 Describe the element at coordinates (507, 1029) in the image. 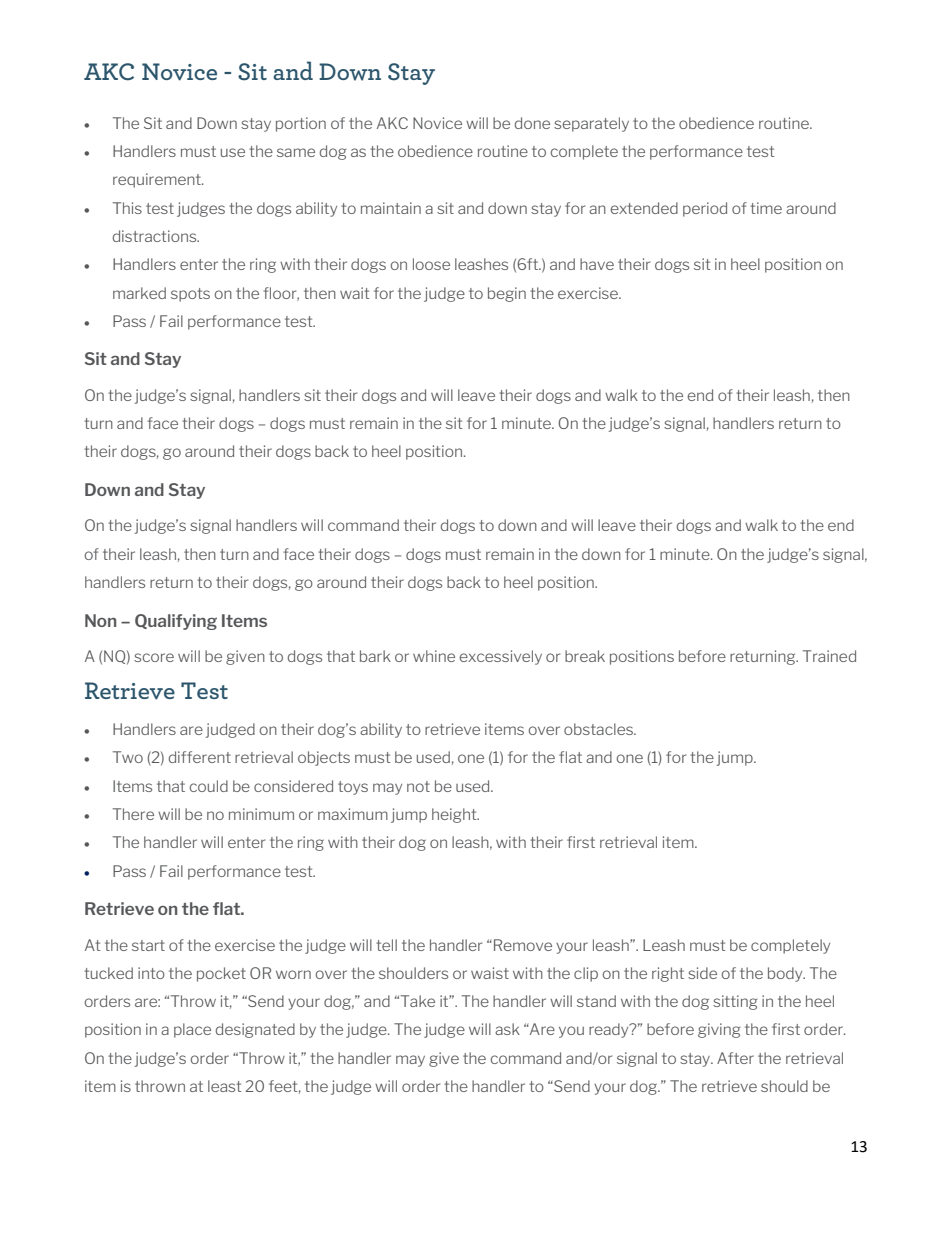

I see `ask` at that location.
